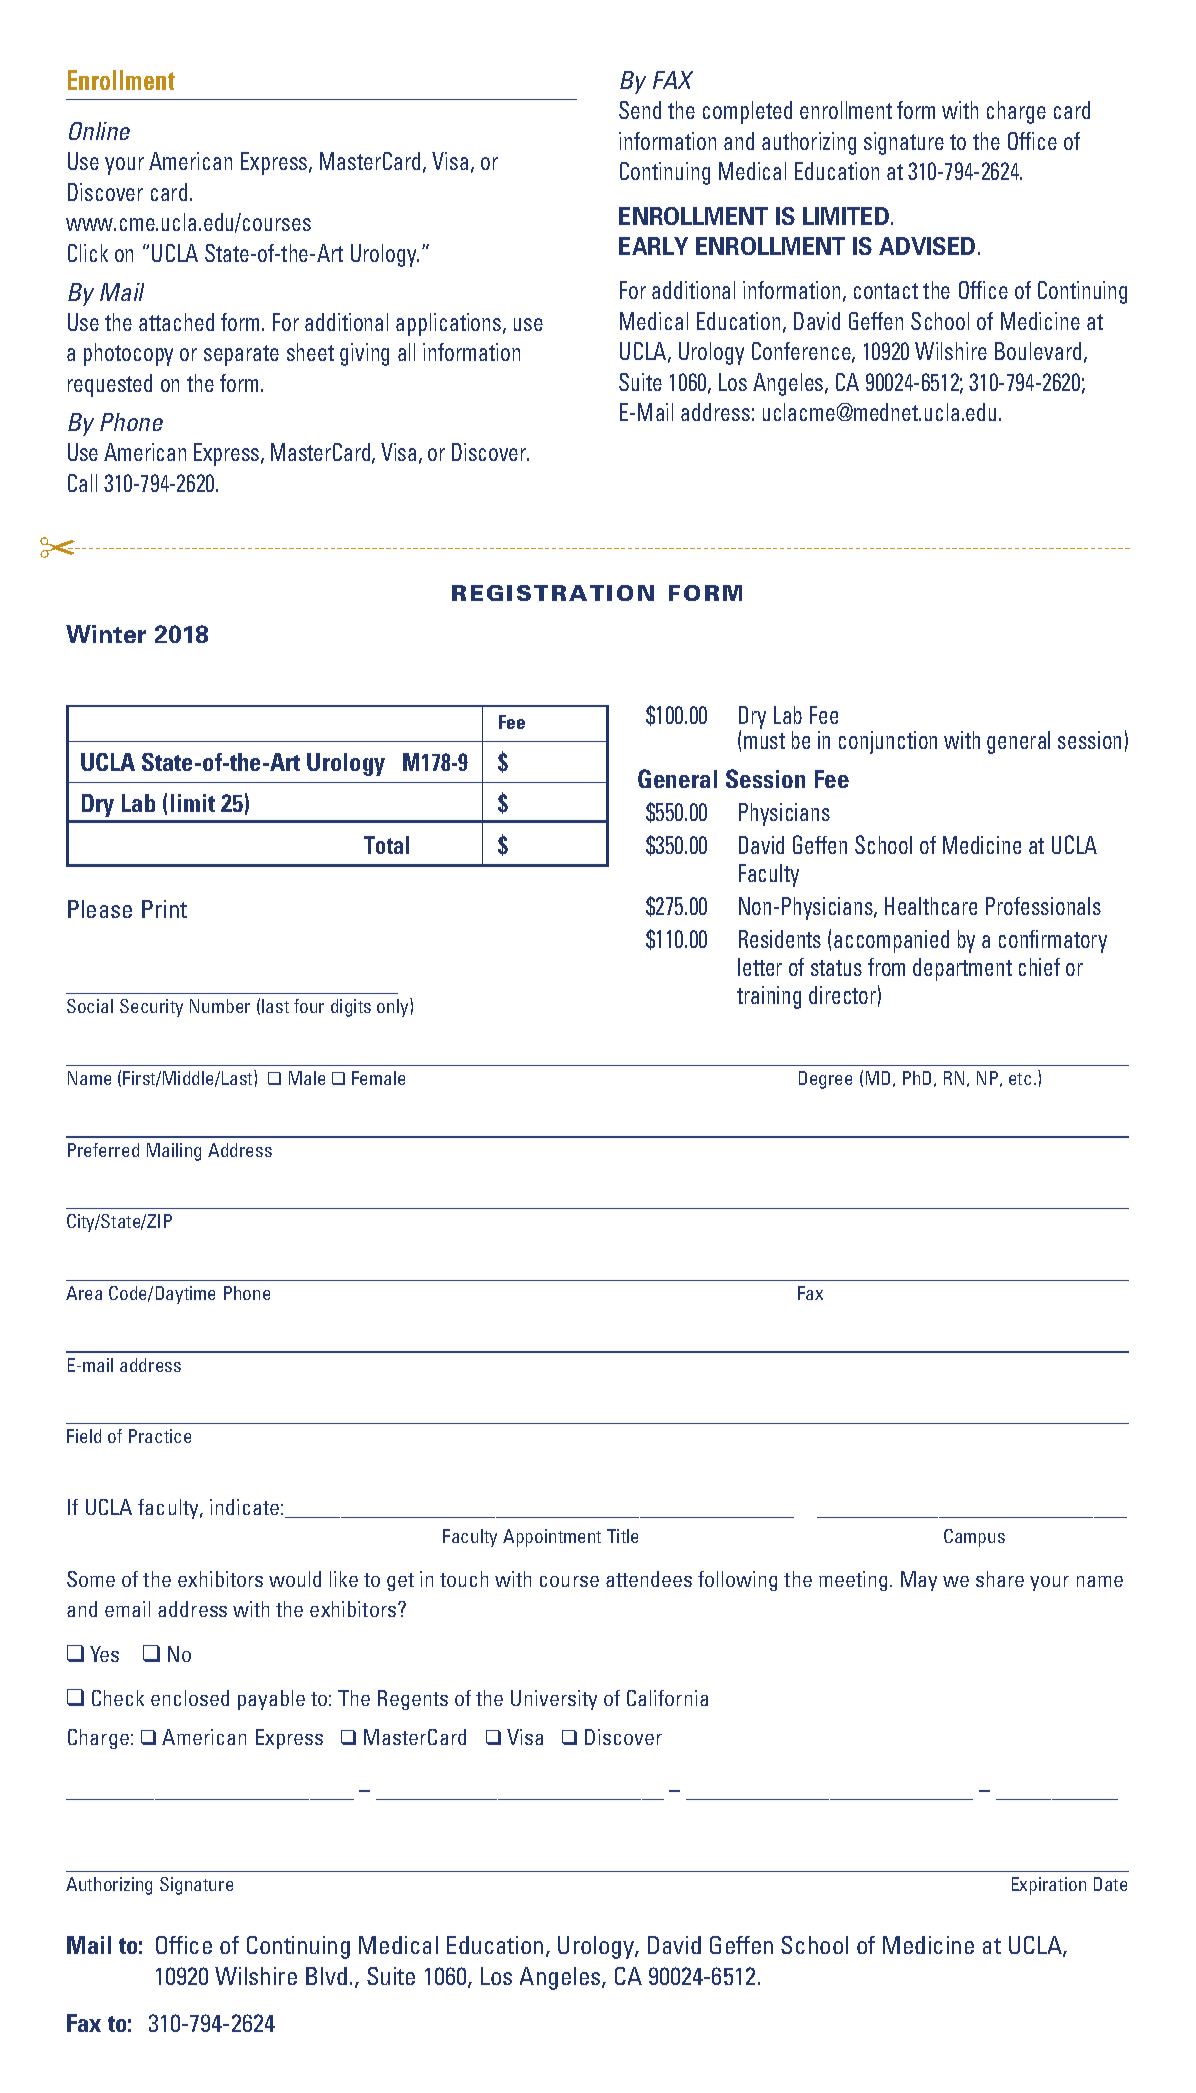 This screenshot has width=1196, height=2093. I want to click on ADVISED, so click(927, 246).
